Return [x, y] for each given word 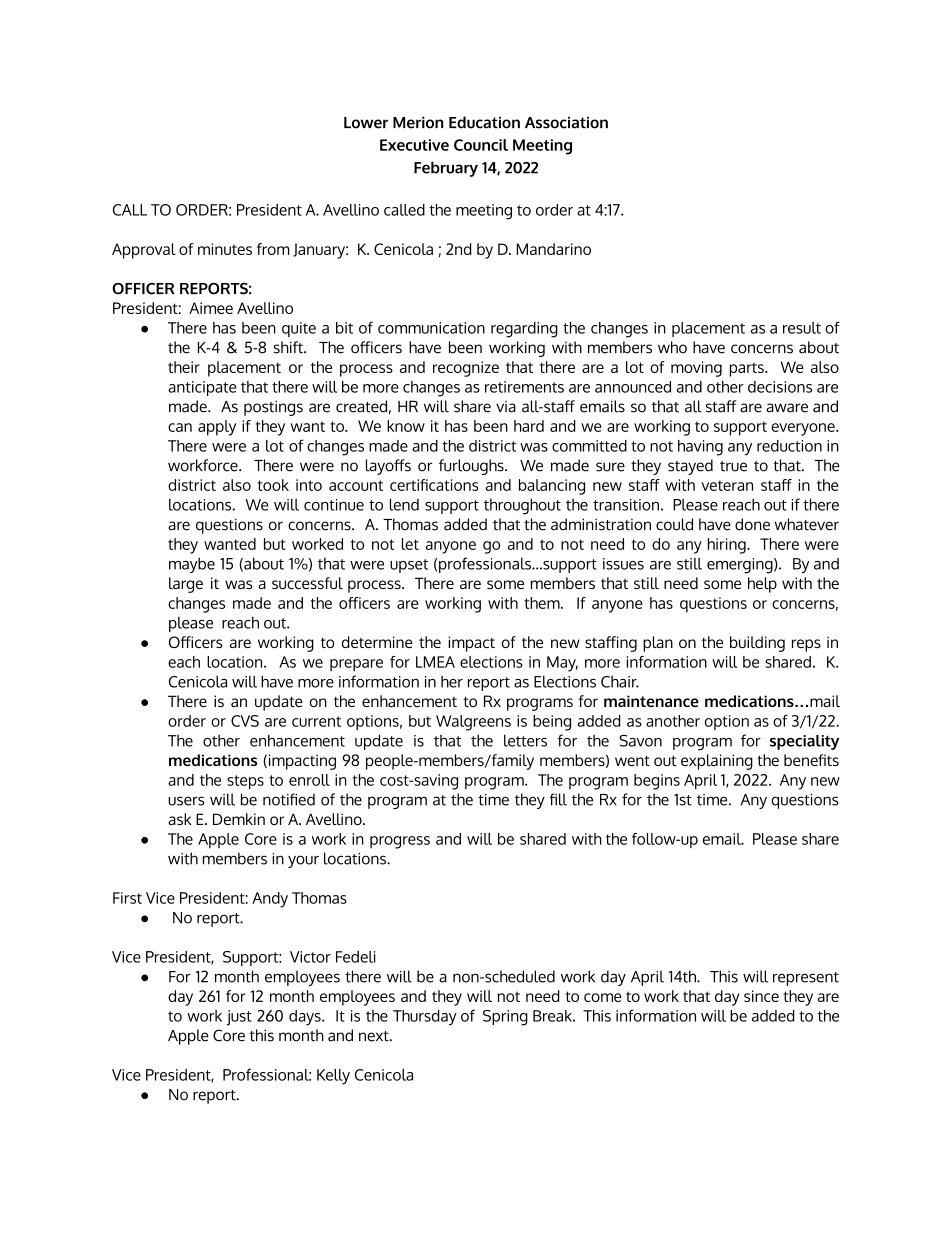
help [762, 585]
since [761, 996]
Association [566, 123]
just [239, 1018]
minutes [225, 249]
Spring [505, 1018]
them [543, 603]
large [186, 585]
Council [481, 145]
